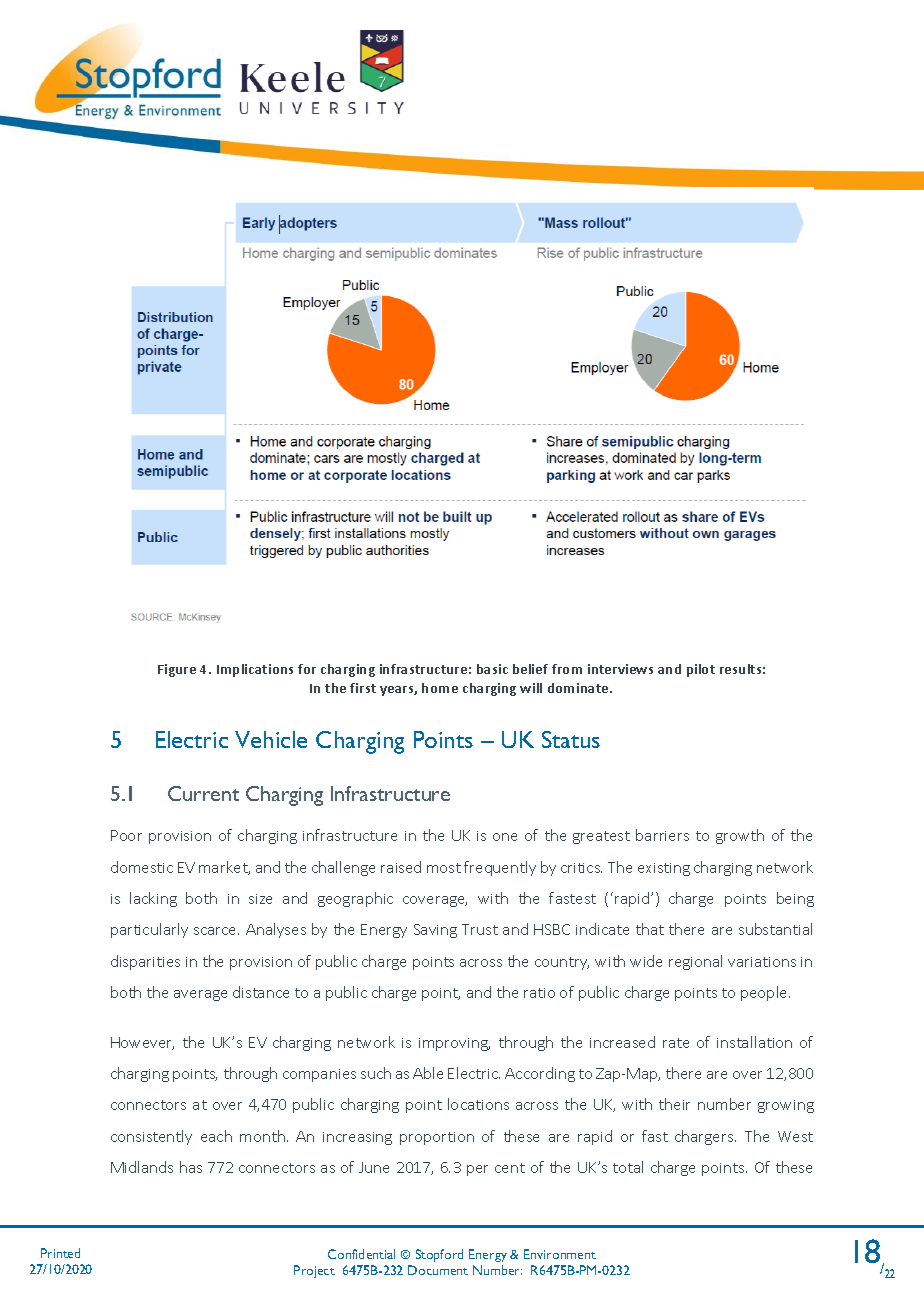 The width and height of the page is (924, 1308). Describe the element at coordinates (428, 1073) in the page. I see `Able` at that location.
